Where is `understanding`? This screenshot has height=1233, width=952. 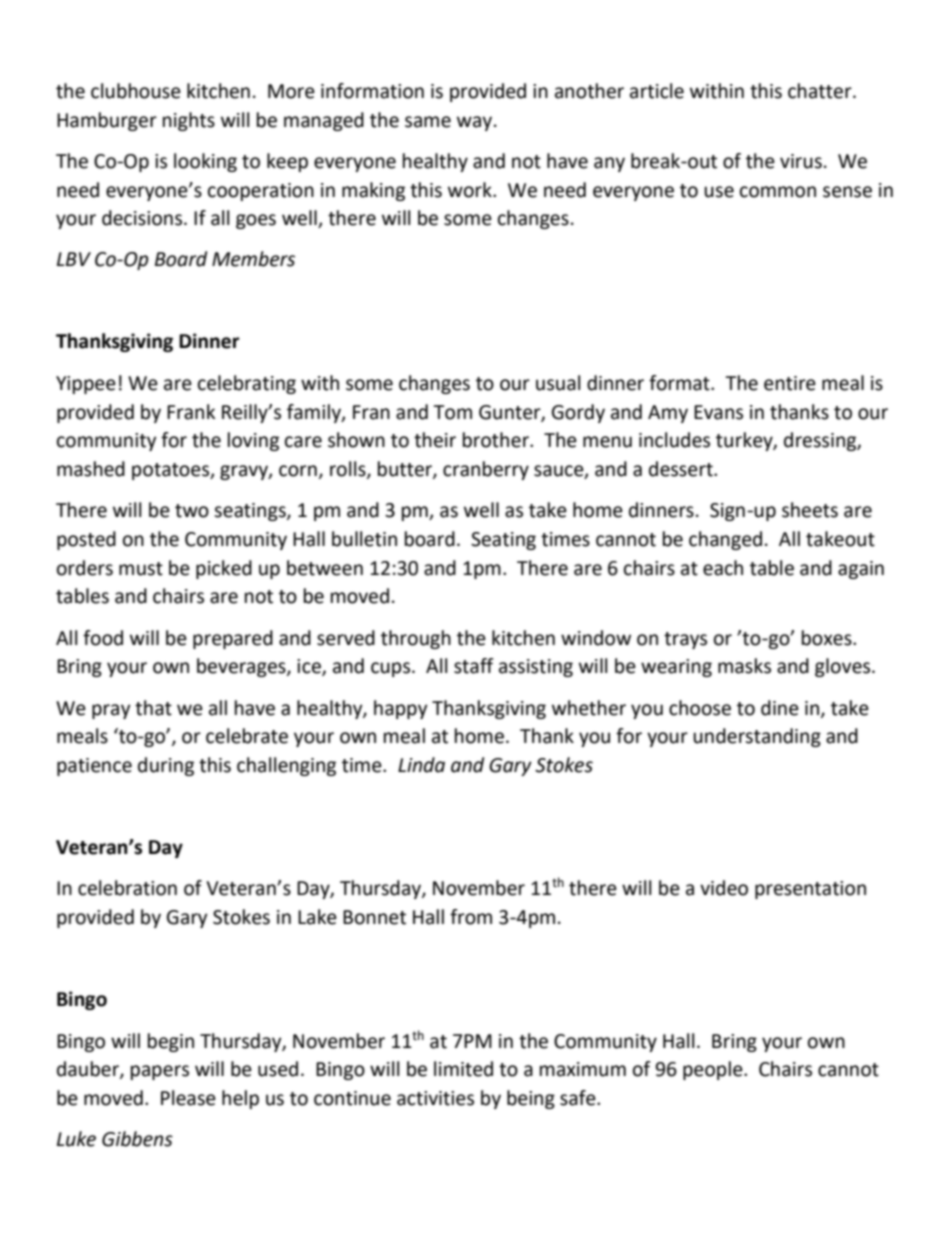 understanding is located at coordinates (757, 737).
